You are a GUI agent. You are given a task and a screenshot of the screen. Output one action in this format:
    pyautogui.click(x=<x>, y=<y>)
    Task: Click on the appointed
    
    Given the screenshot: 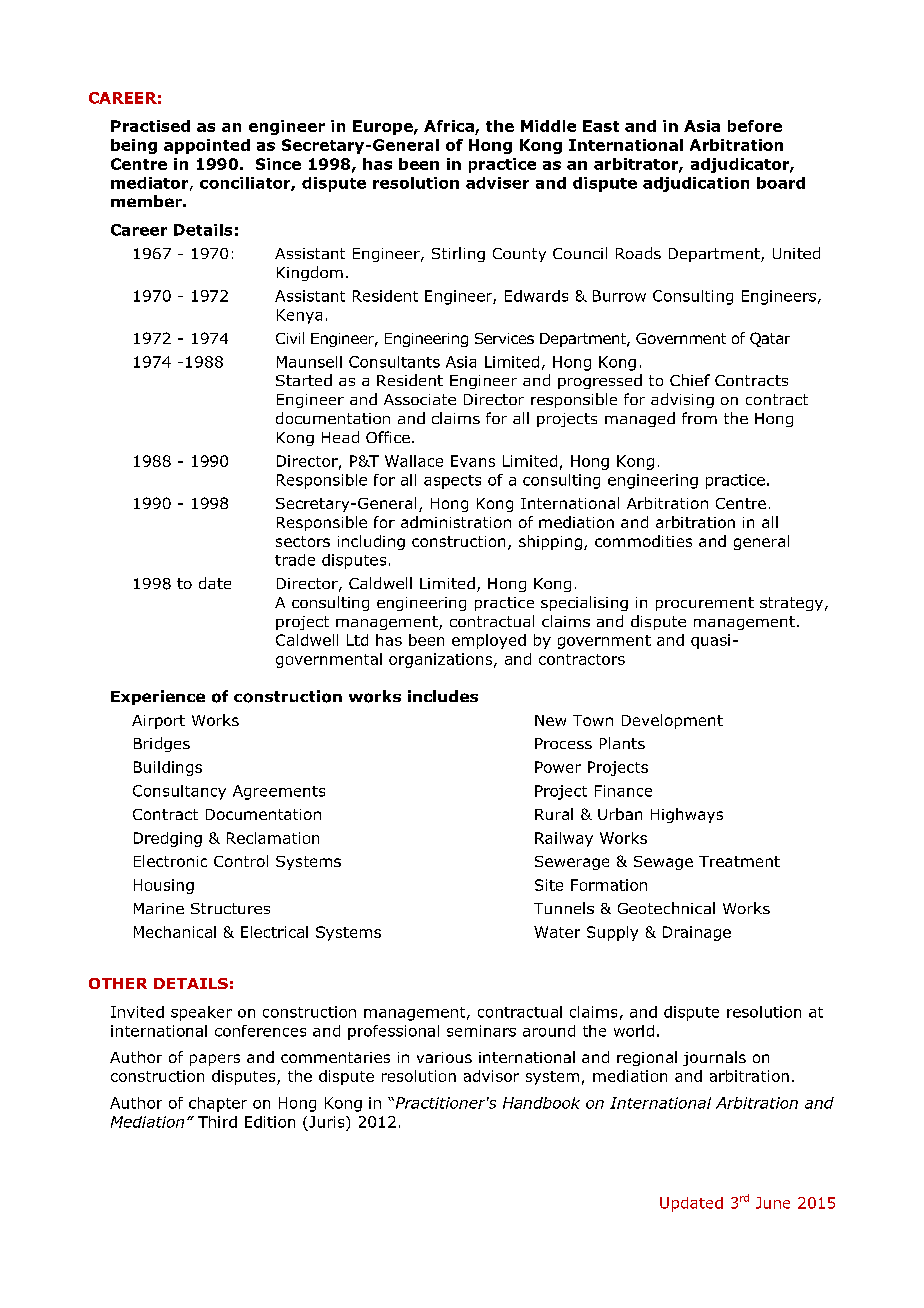 What is the action you would take?
    pyautogui.click(x=207, y=146)
